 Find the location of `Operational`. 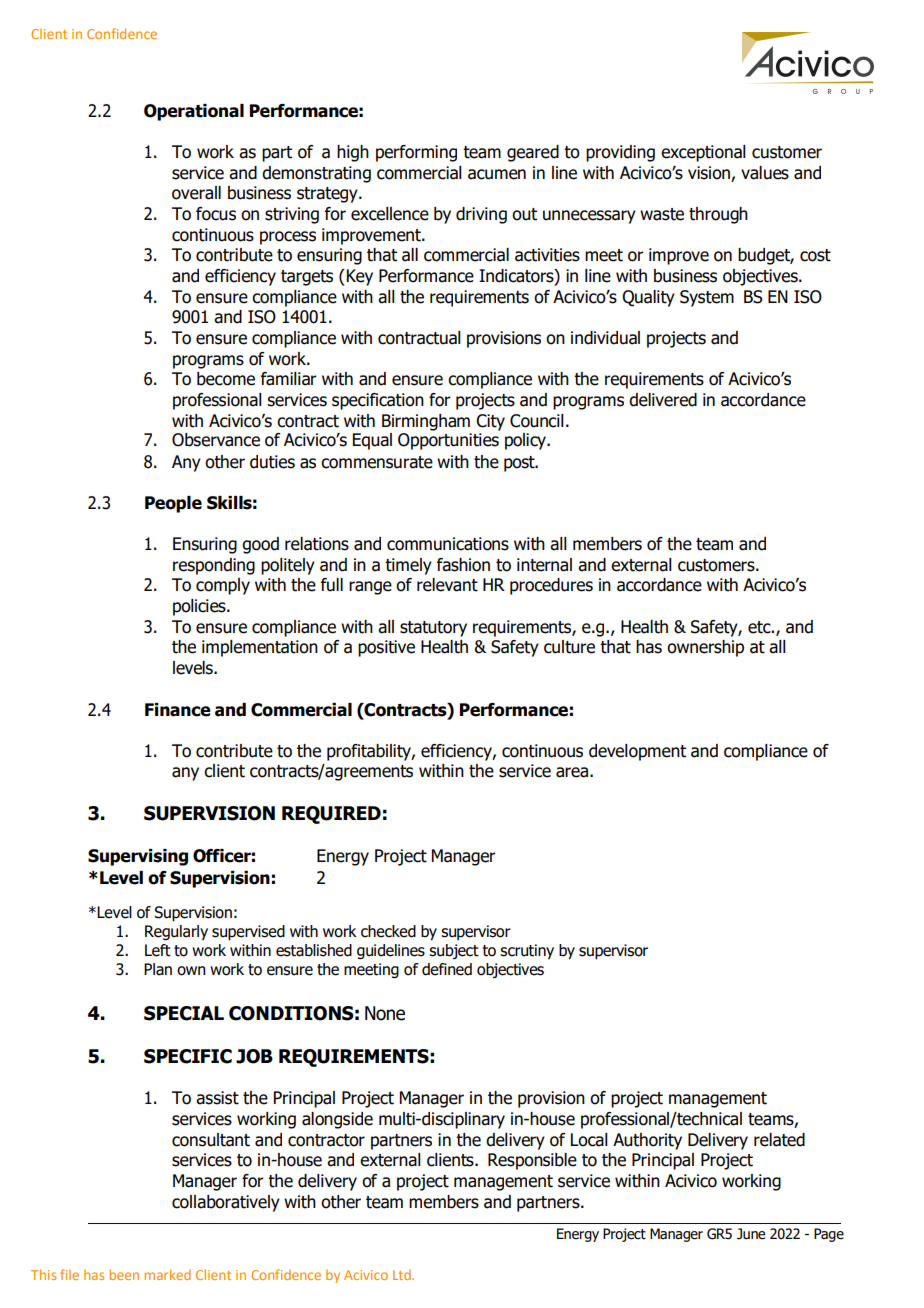

Operational is located at coordinates (194, 112).
